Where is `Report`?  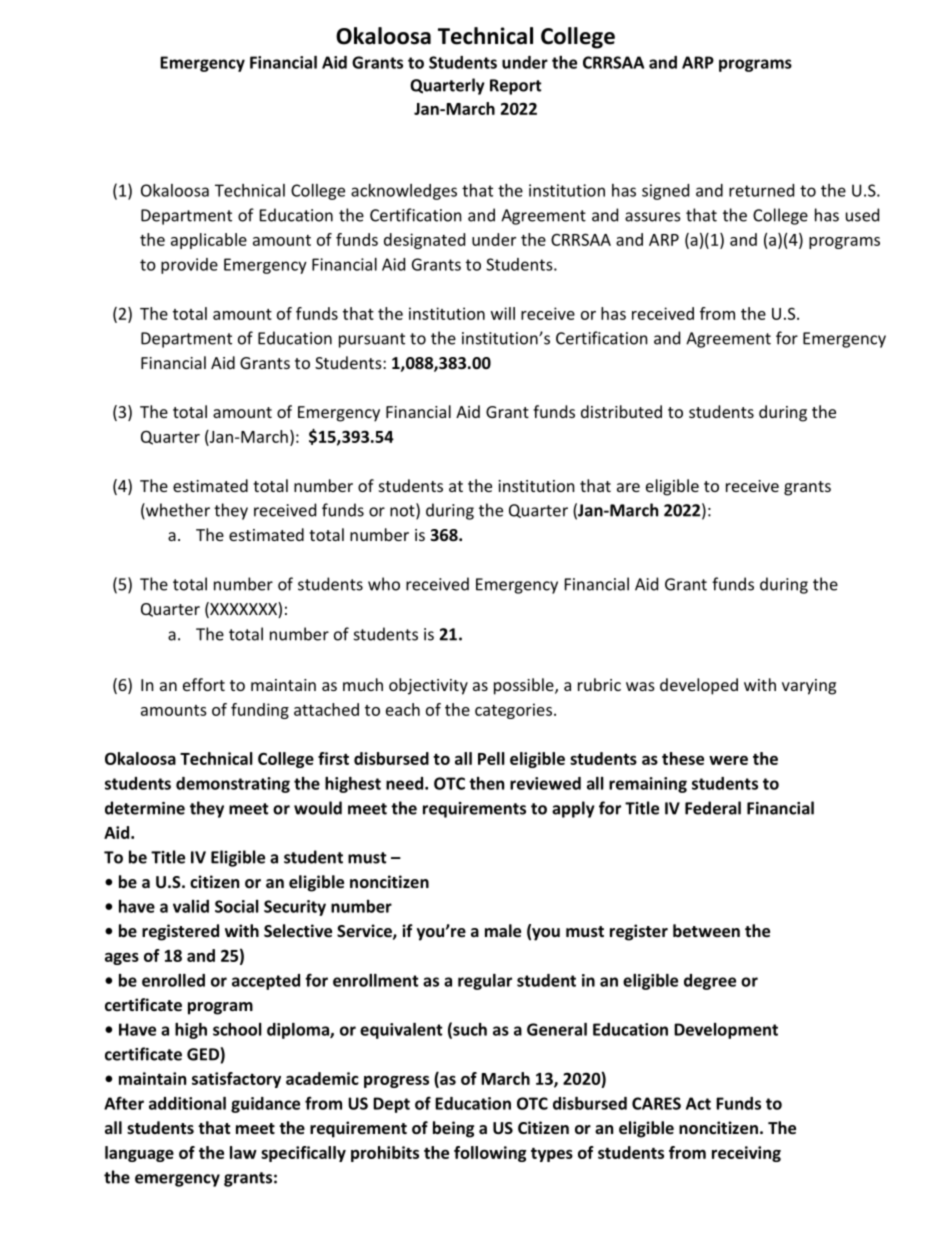
Report is located at coordinates (516, 87).
